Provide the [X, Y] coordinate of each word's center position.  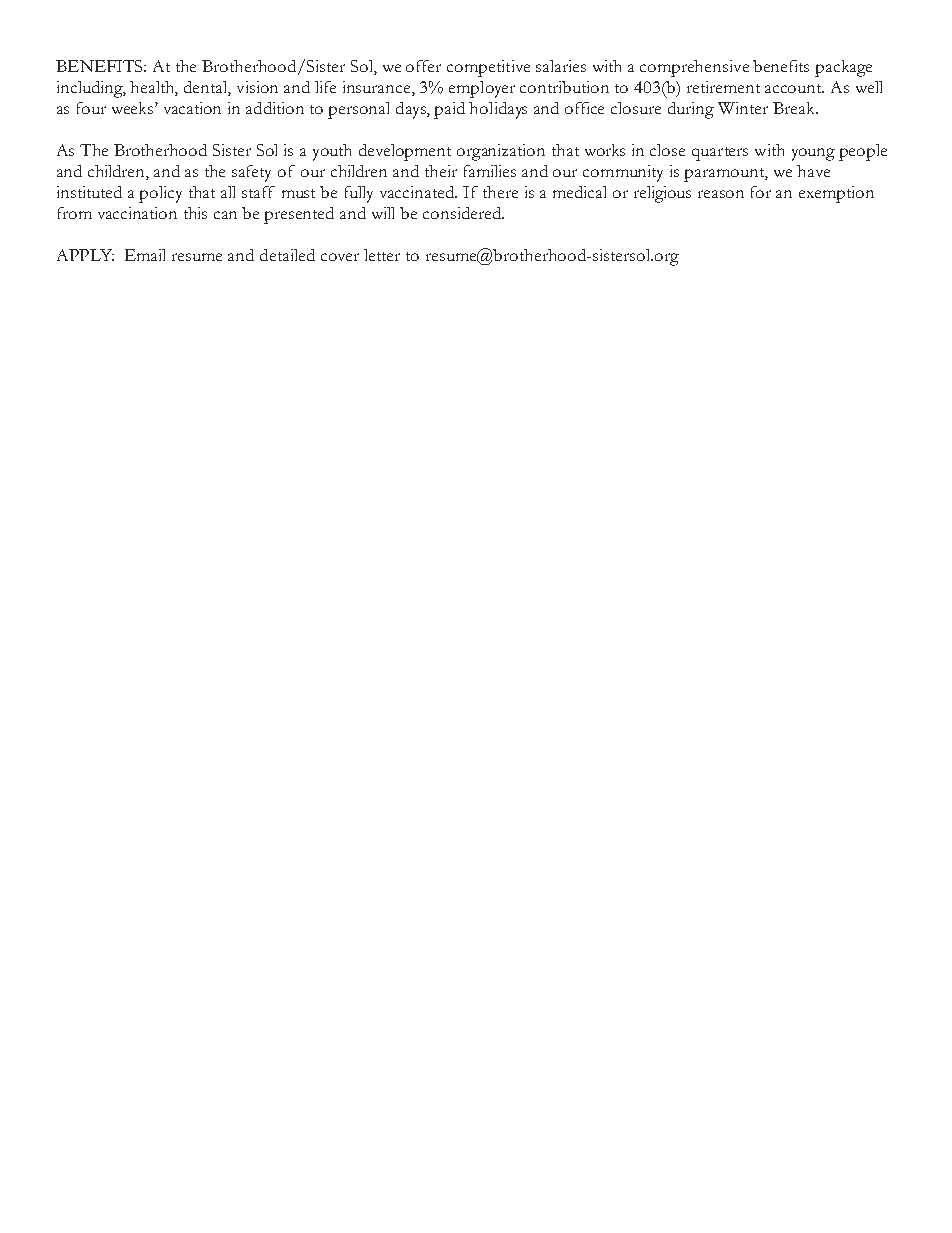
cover [340, 257]
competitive [488, 68]
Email [145, 255]
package [843, 68]
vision [257, 87]
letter [382, 255]
